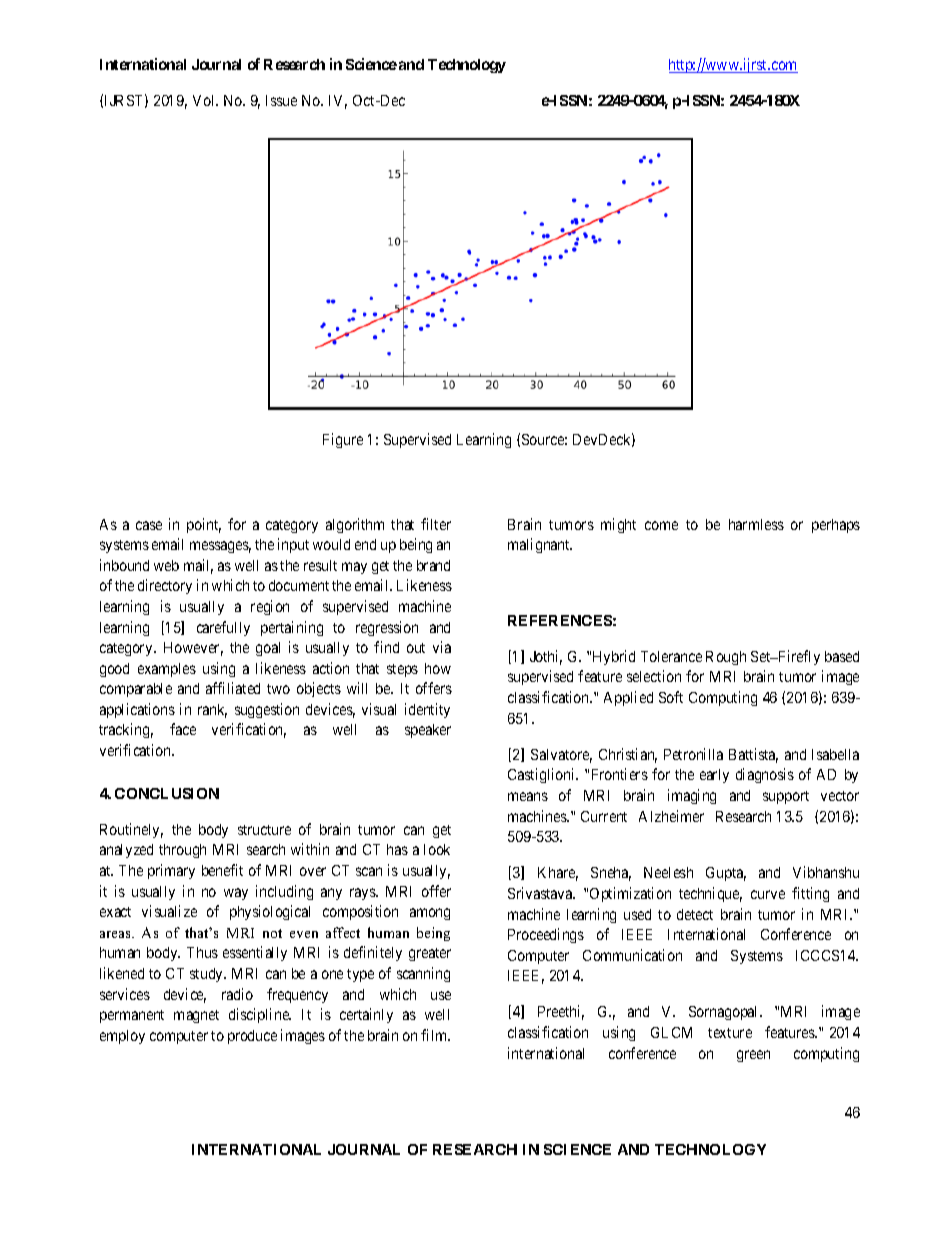 Image resolution: width=952 pixels, height=1233 pixels. Describe the element at coordinates (428, 731) in the document. I see `speaker` at that location.
